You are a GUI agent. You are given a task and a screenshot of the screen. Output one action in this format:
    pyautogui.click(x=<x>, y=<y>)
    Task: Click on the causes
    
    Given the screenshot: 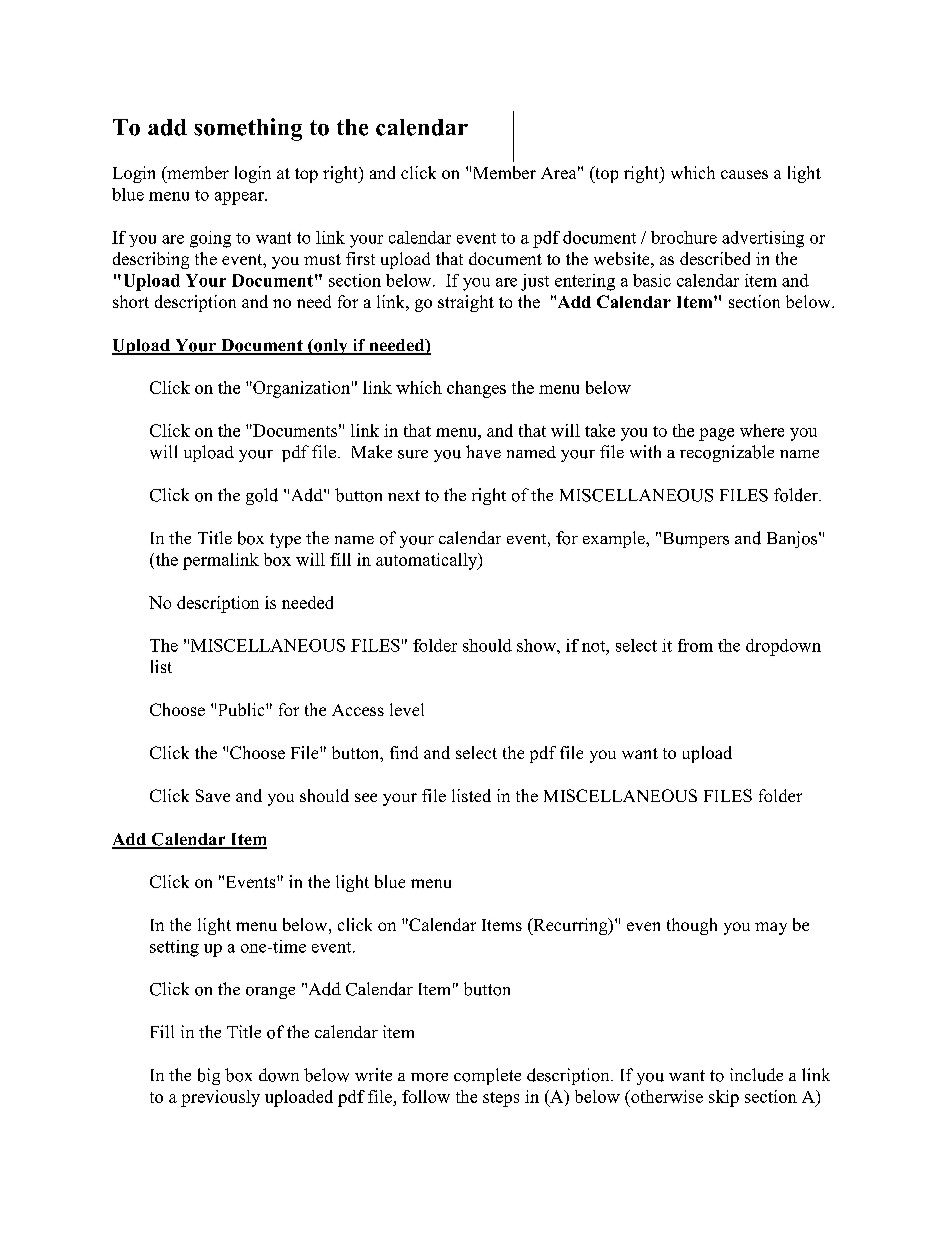 What is the action you would take?
    pyautogui.click(x=744, y=174)
